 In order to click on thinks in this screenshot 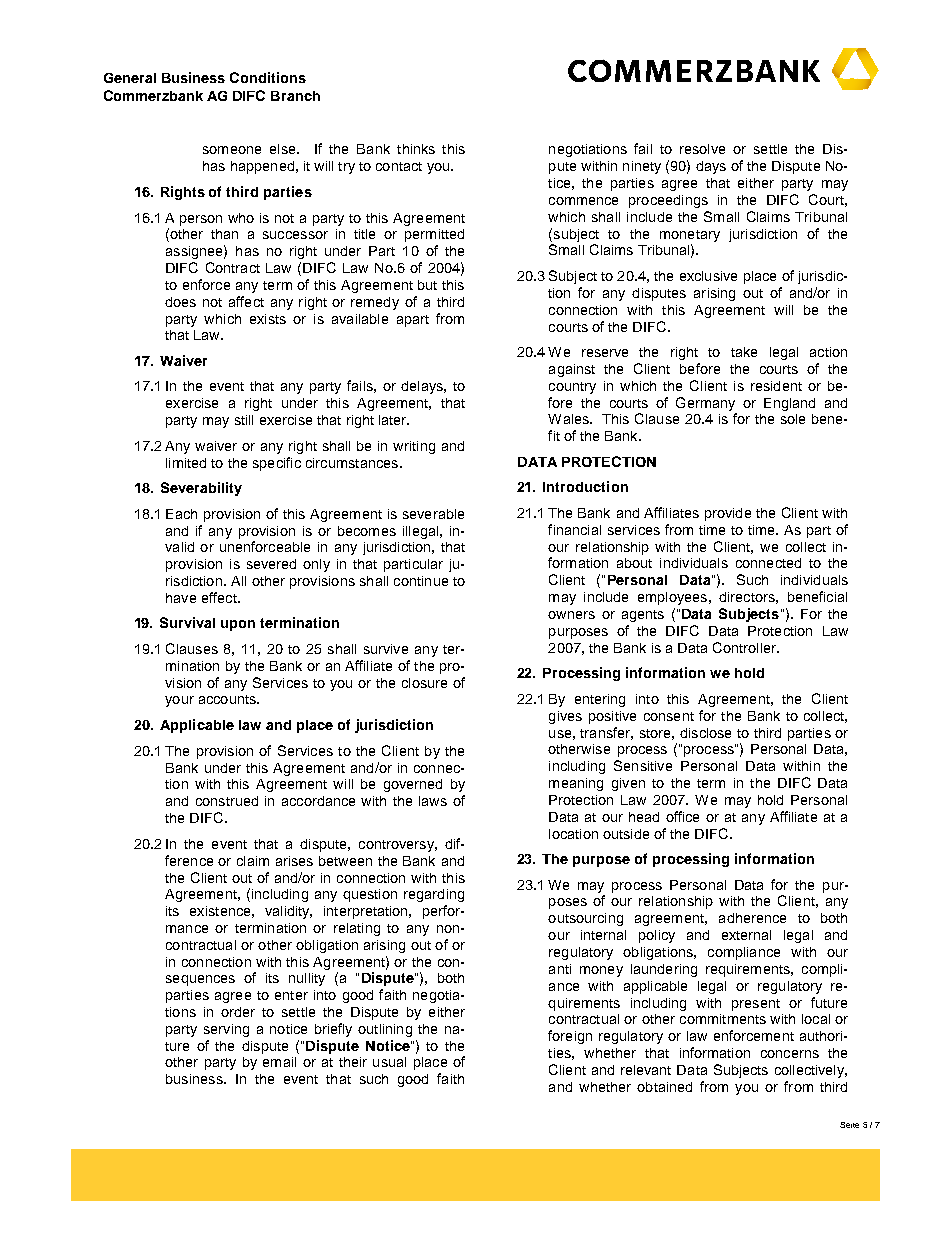, I will do `click(416, 149)`.
